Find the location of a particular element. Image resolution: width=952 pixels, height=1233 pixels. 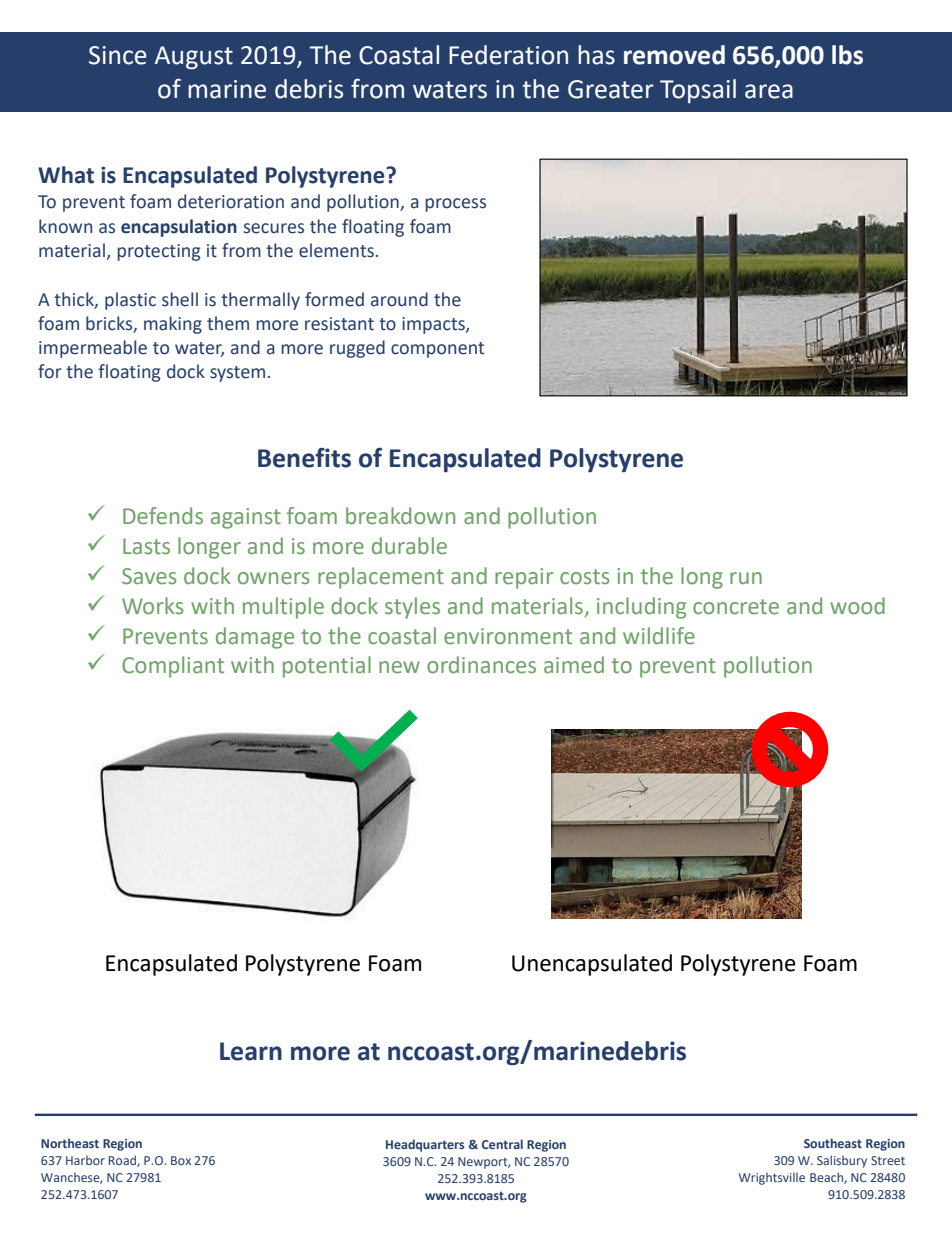

wildlife is located at coordinates (659, 636).
